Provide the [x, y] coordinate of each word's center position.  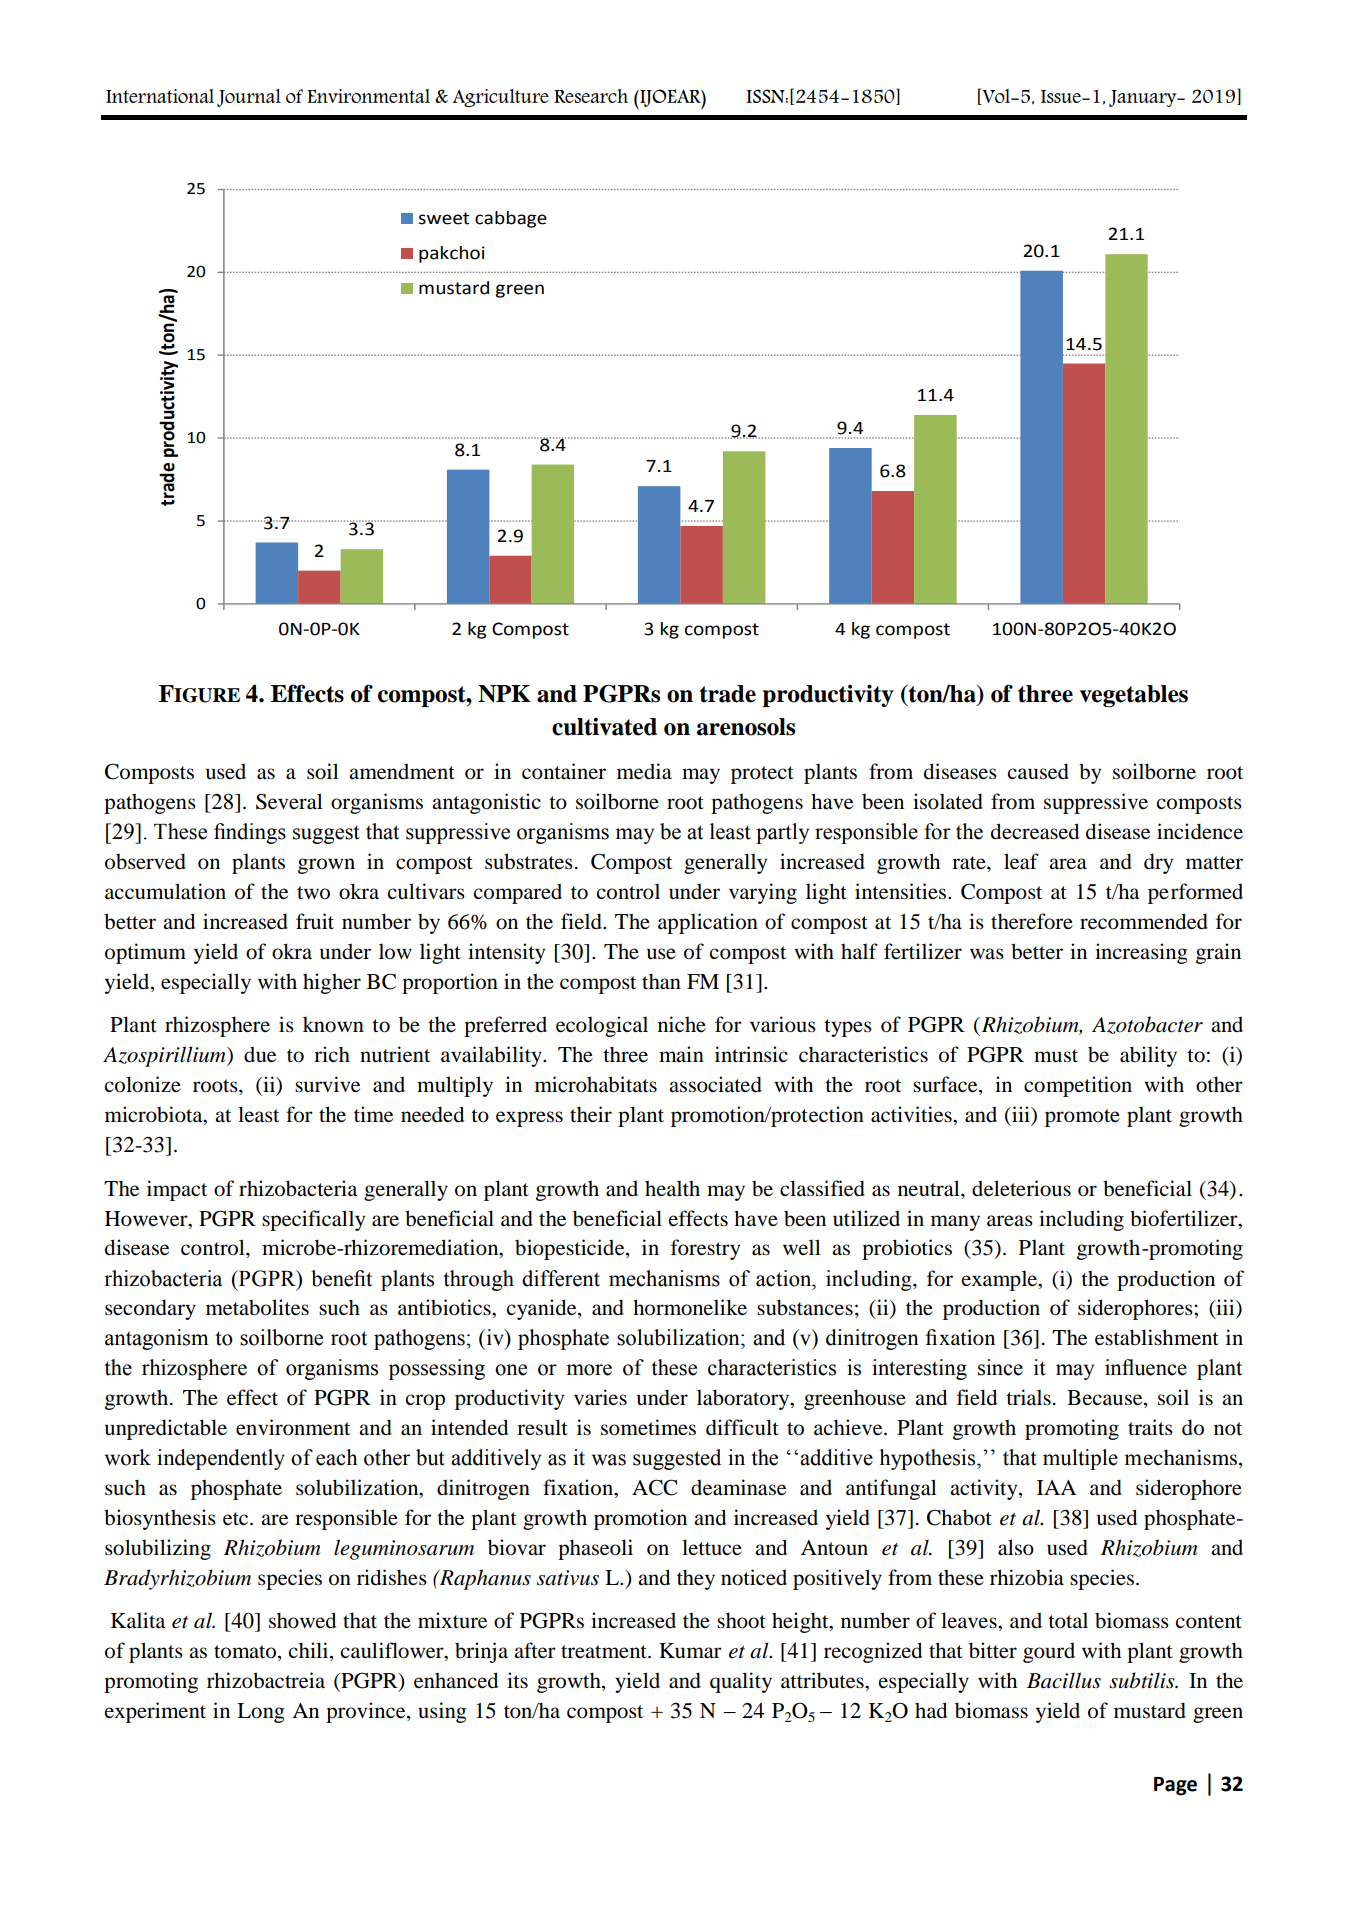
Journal [249, 98]
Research [591, 96]
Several [289, 801]
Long [261, 1713]
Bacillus [1064, 1680]
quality [741, 1682]
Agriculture [500, 98]
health [672, 1188]
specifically [313, 1220]
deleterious [1021, 1188]
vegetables [1134, 696]
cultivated [604, 726]
